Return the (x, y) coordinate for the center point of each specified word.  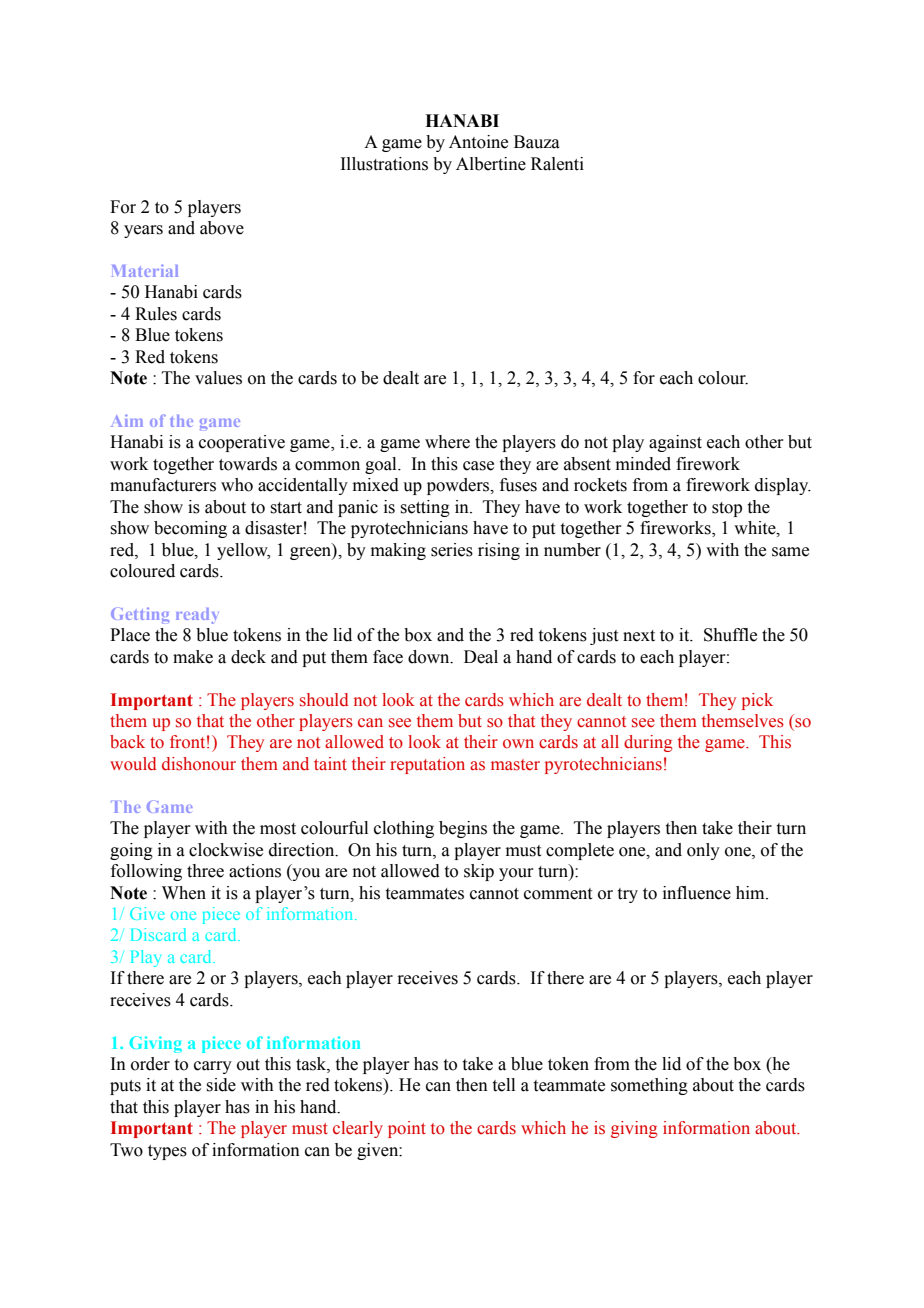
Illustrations (384, 164)
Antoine (478, 142)
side (221, 1085)
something (649, 1086)
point (407, 1129)
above (222, 228)
